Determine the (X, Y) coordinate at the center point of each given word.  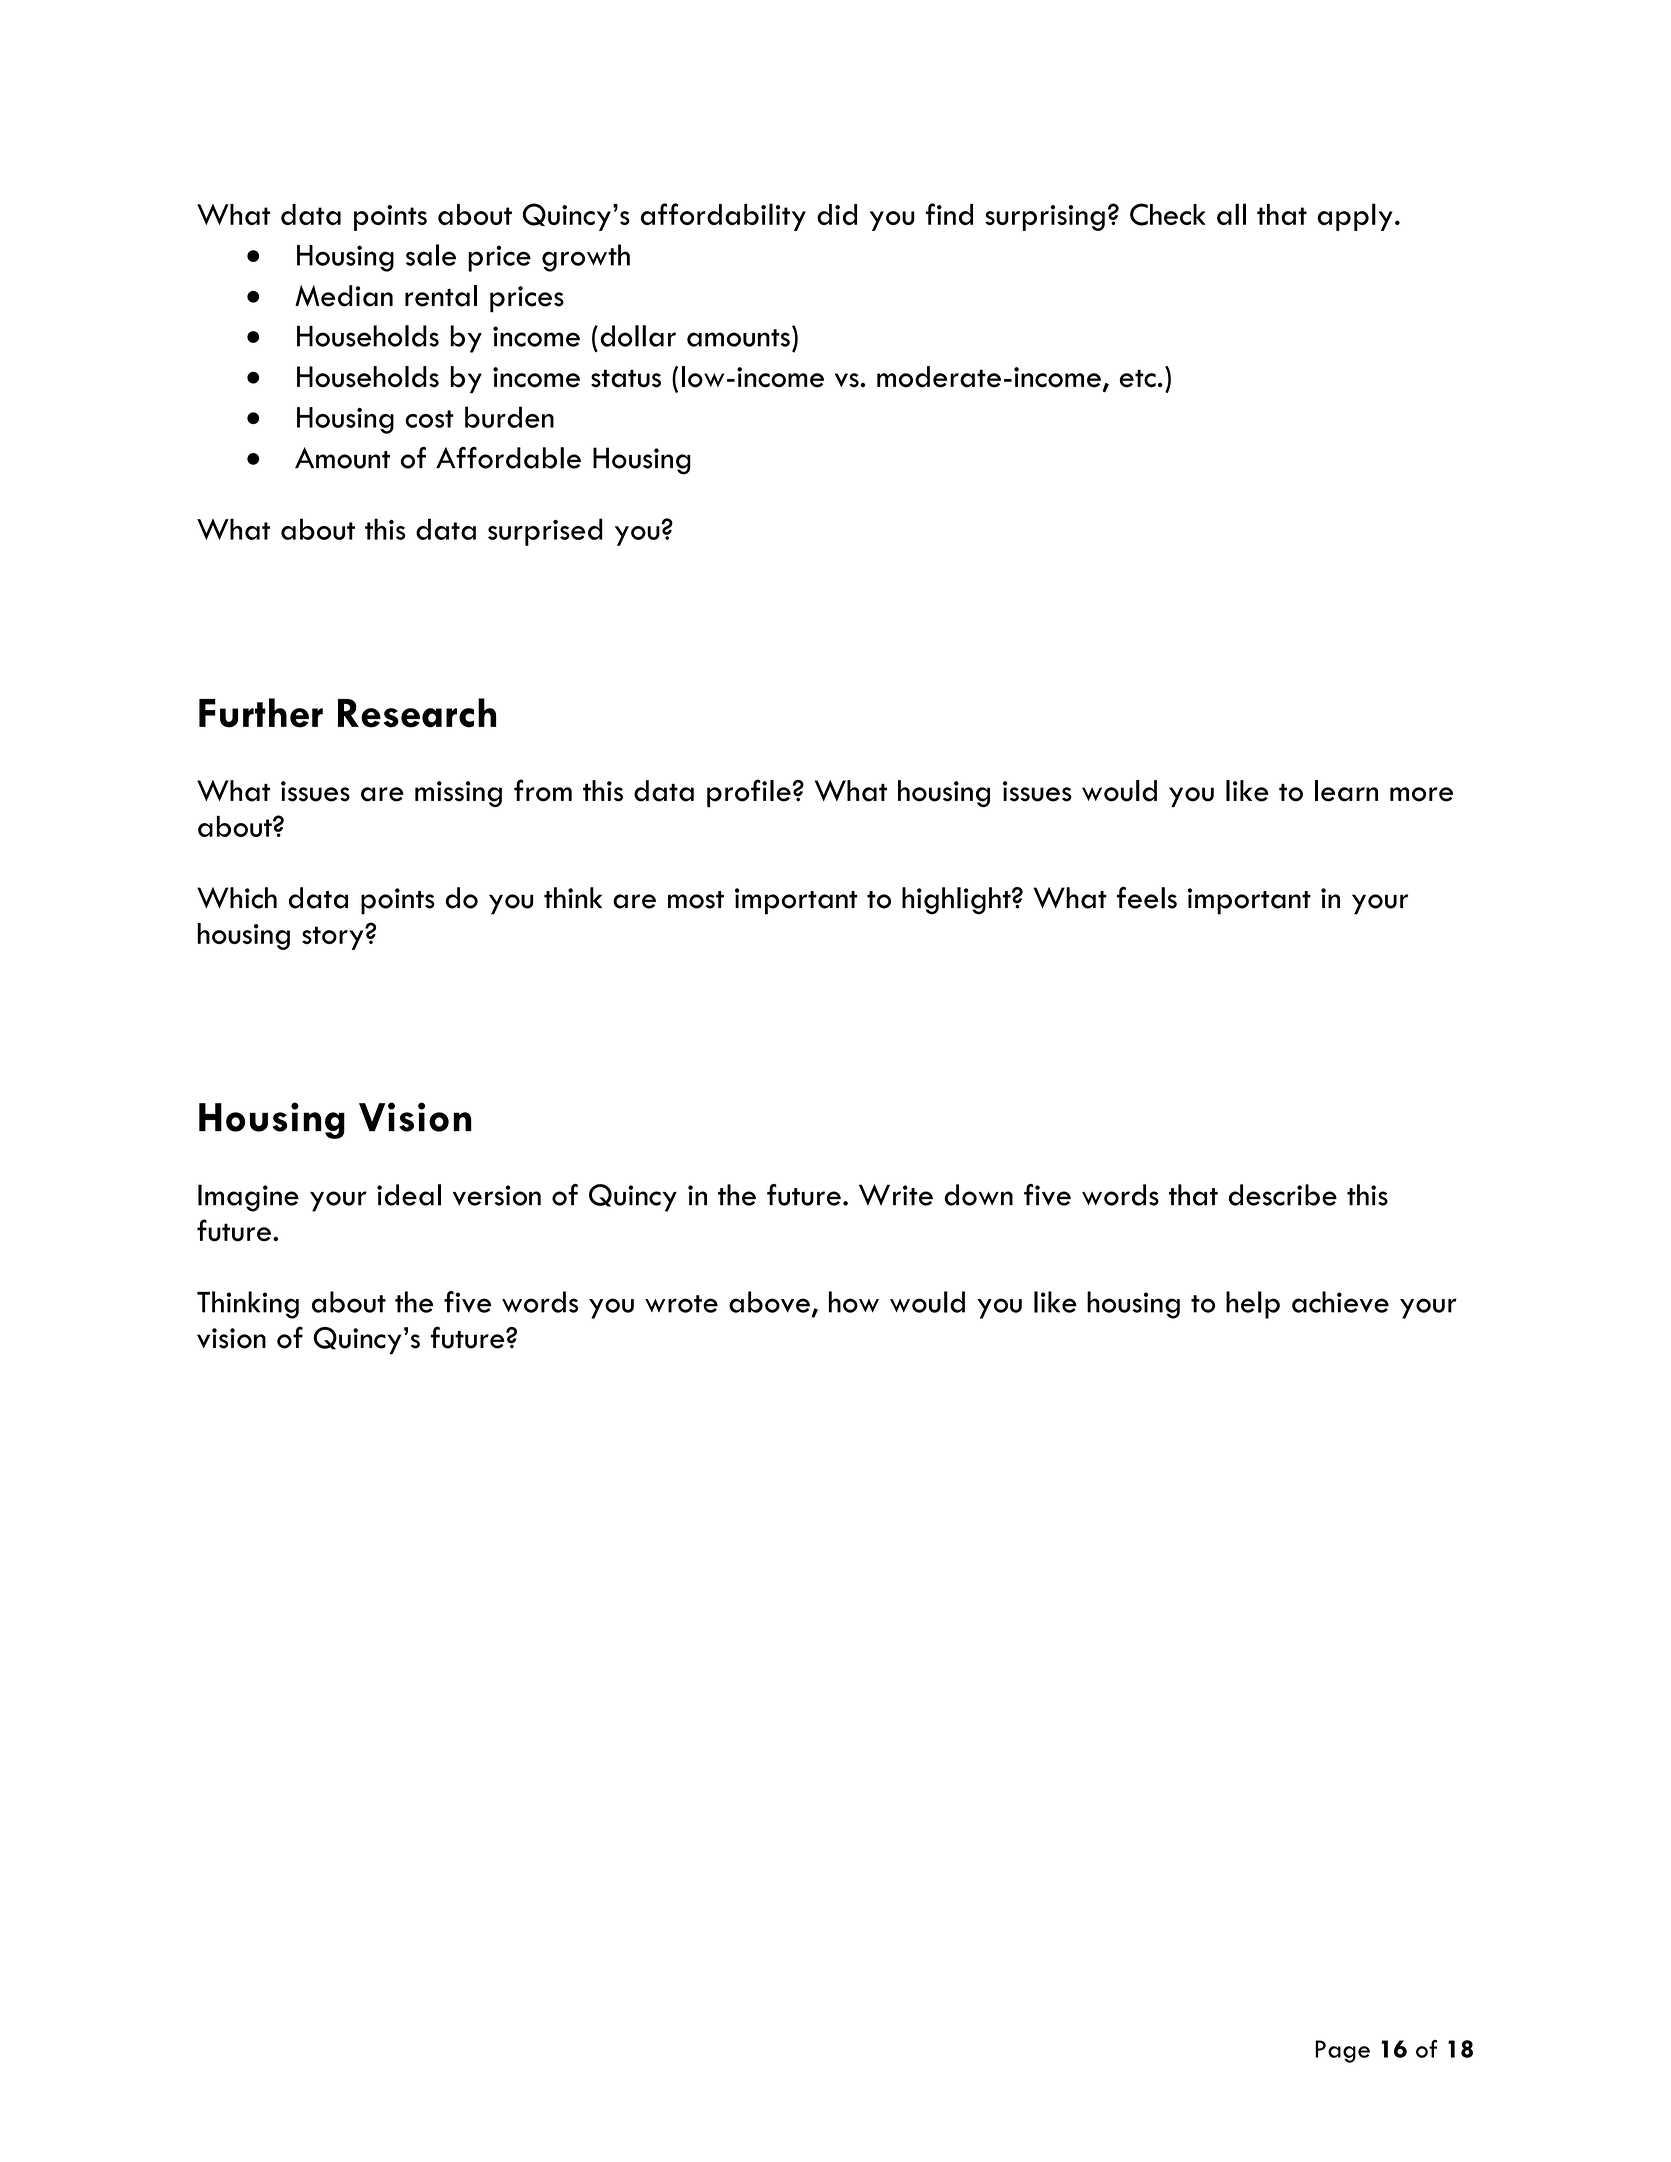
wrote (681, 1304)
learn (1346, 791)
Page (1342, 2051)
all (1231, 214)
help (1253, 1305)
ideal (409, 1195)
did (837, 214)
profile (749, 793)
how (854, 1302)
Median (344, 296)
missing (458, 794)
